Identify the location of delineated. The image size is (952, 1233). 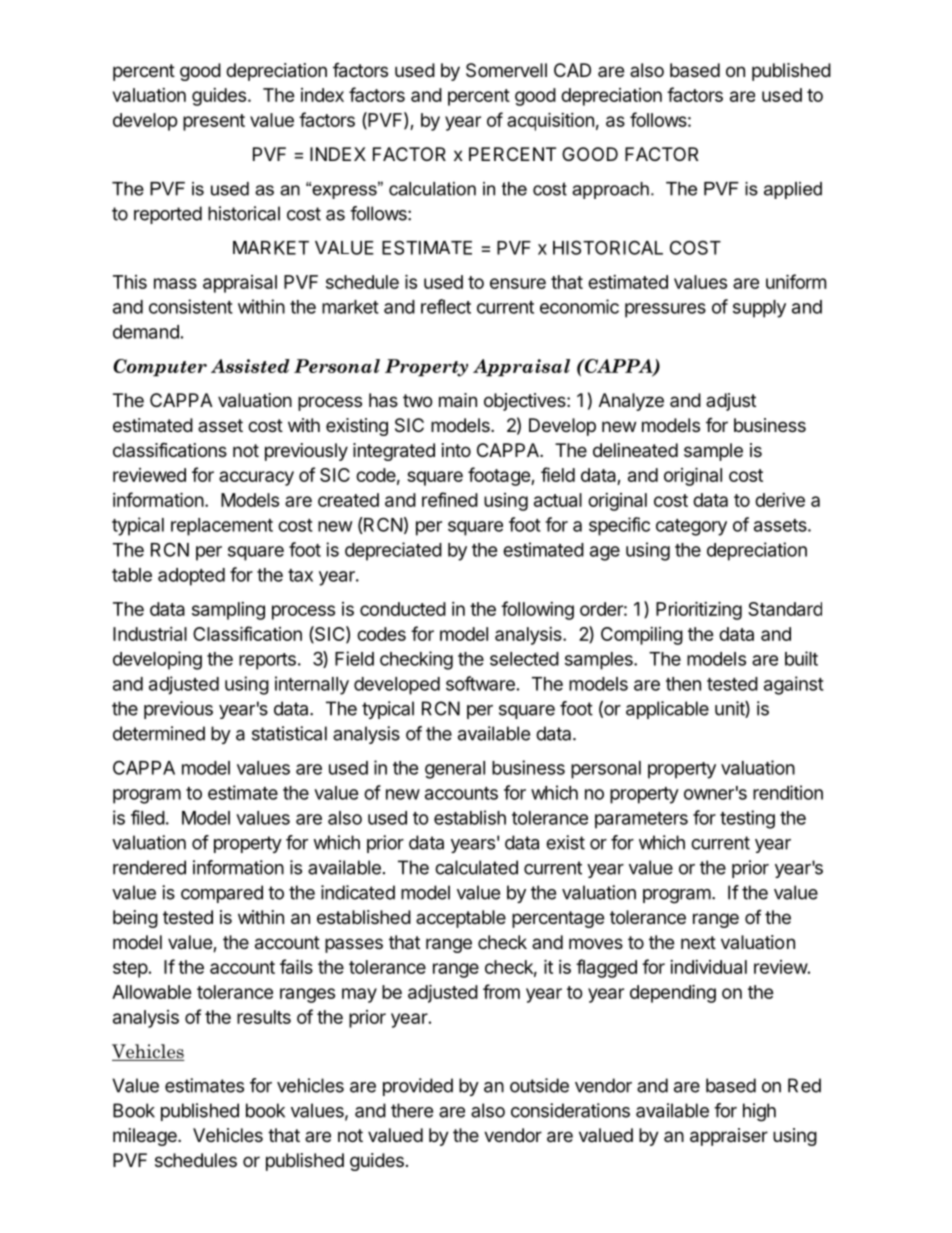
(635, 450).
